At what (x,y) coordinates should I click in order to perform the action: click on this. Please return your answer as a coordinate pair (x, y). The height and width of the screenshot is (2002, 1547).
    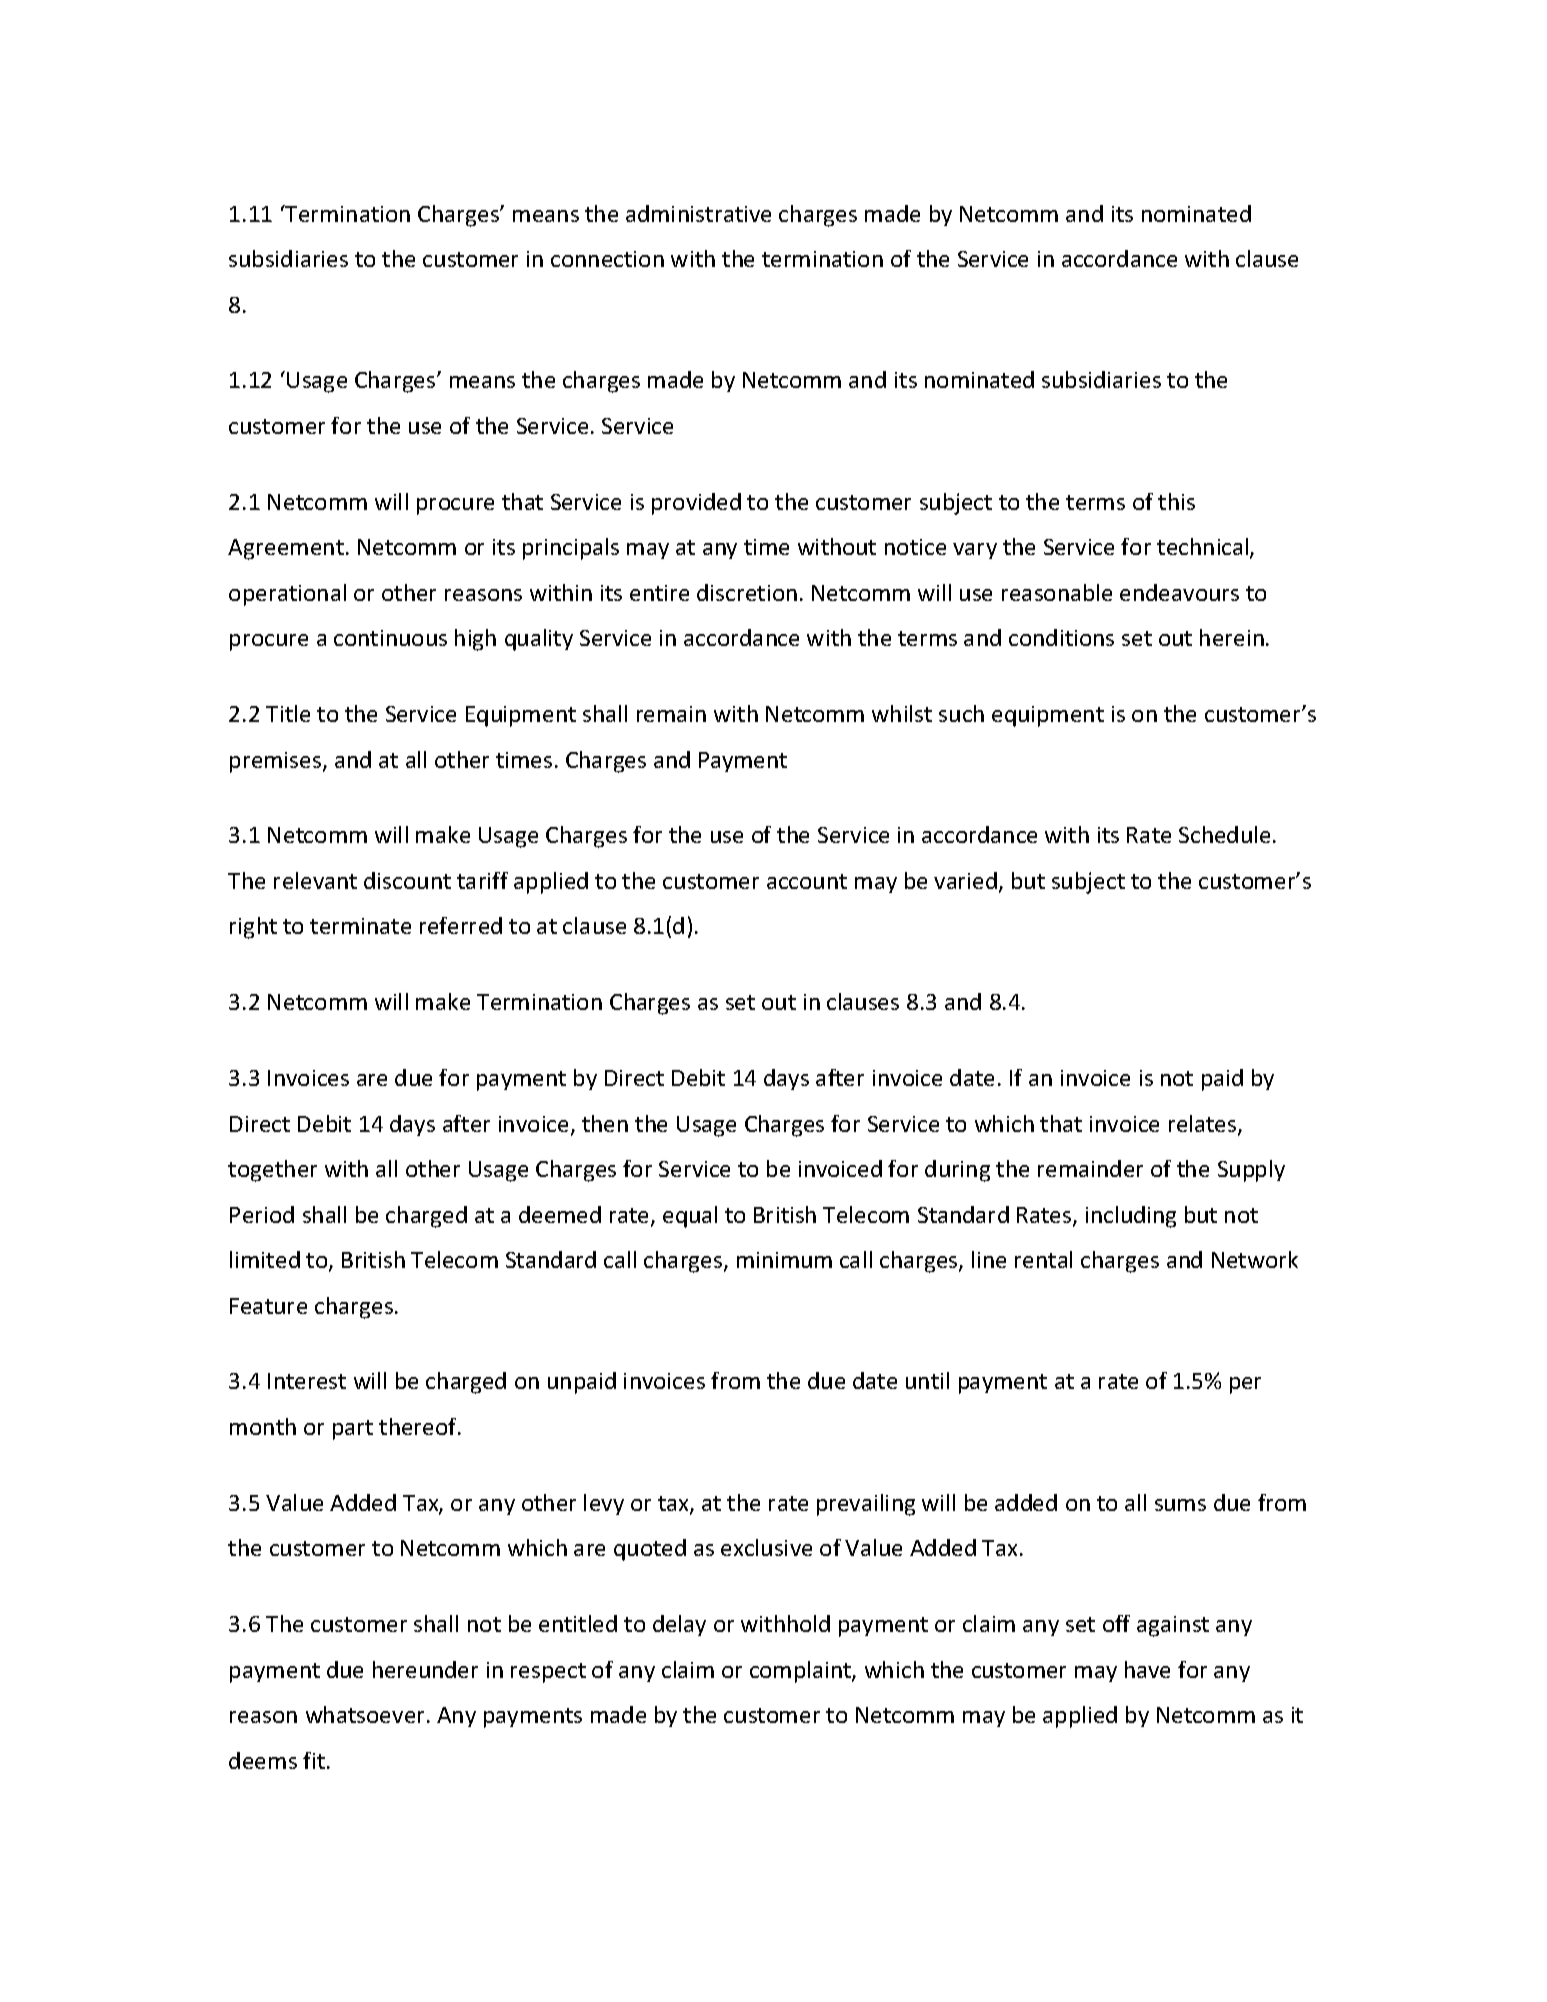
    Looking at the image, I should click on (1176, 501).
